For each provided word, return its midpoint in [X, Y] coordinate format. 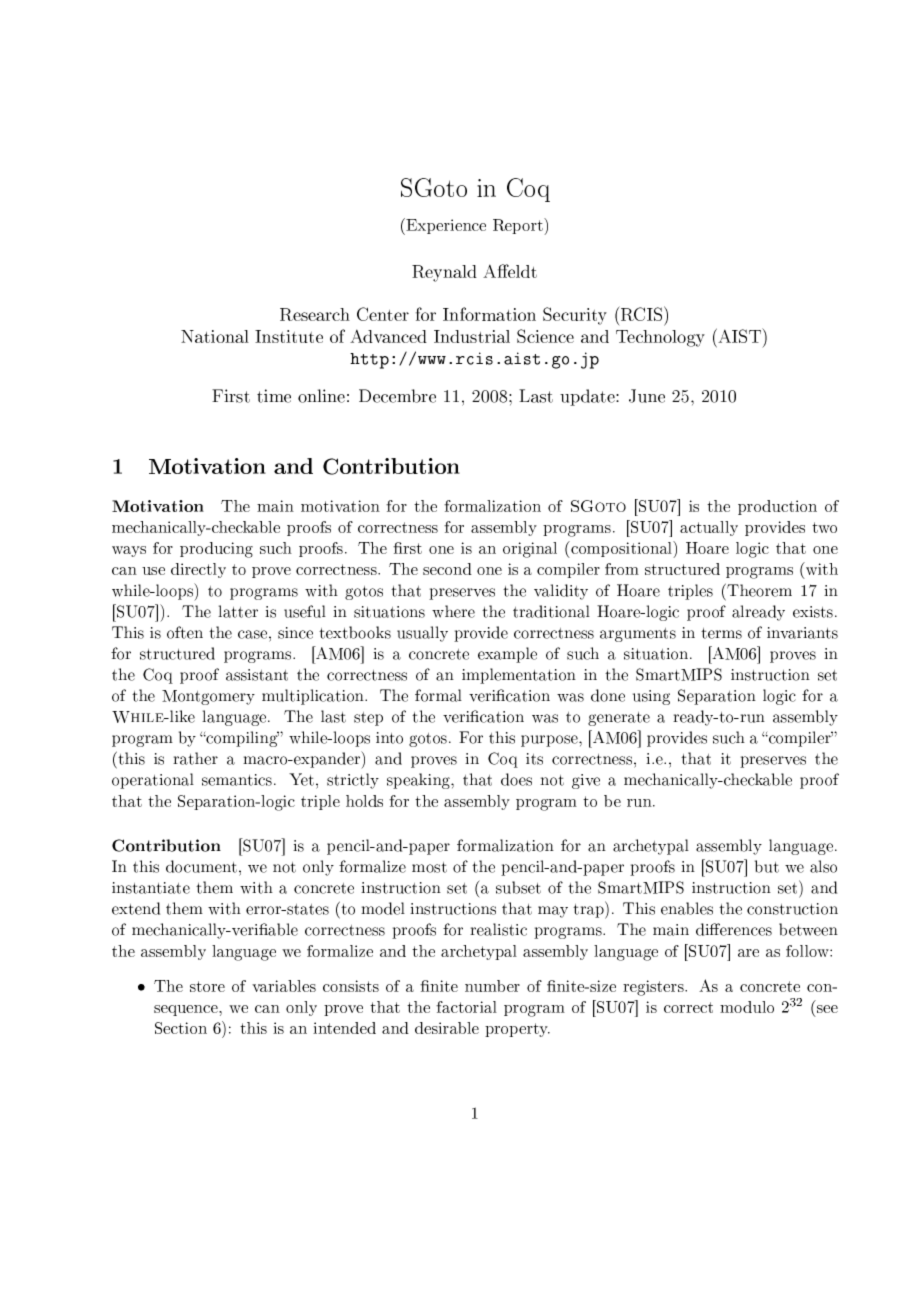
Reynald [444, 273]
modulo [747, 1007]
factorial [466, 1007]
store [207, 986]
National [215, 336]
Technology [660, 338]
